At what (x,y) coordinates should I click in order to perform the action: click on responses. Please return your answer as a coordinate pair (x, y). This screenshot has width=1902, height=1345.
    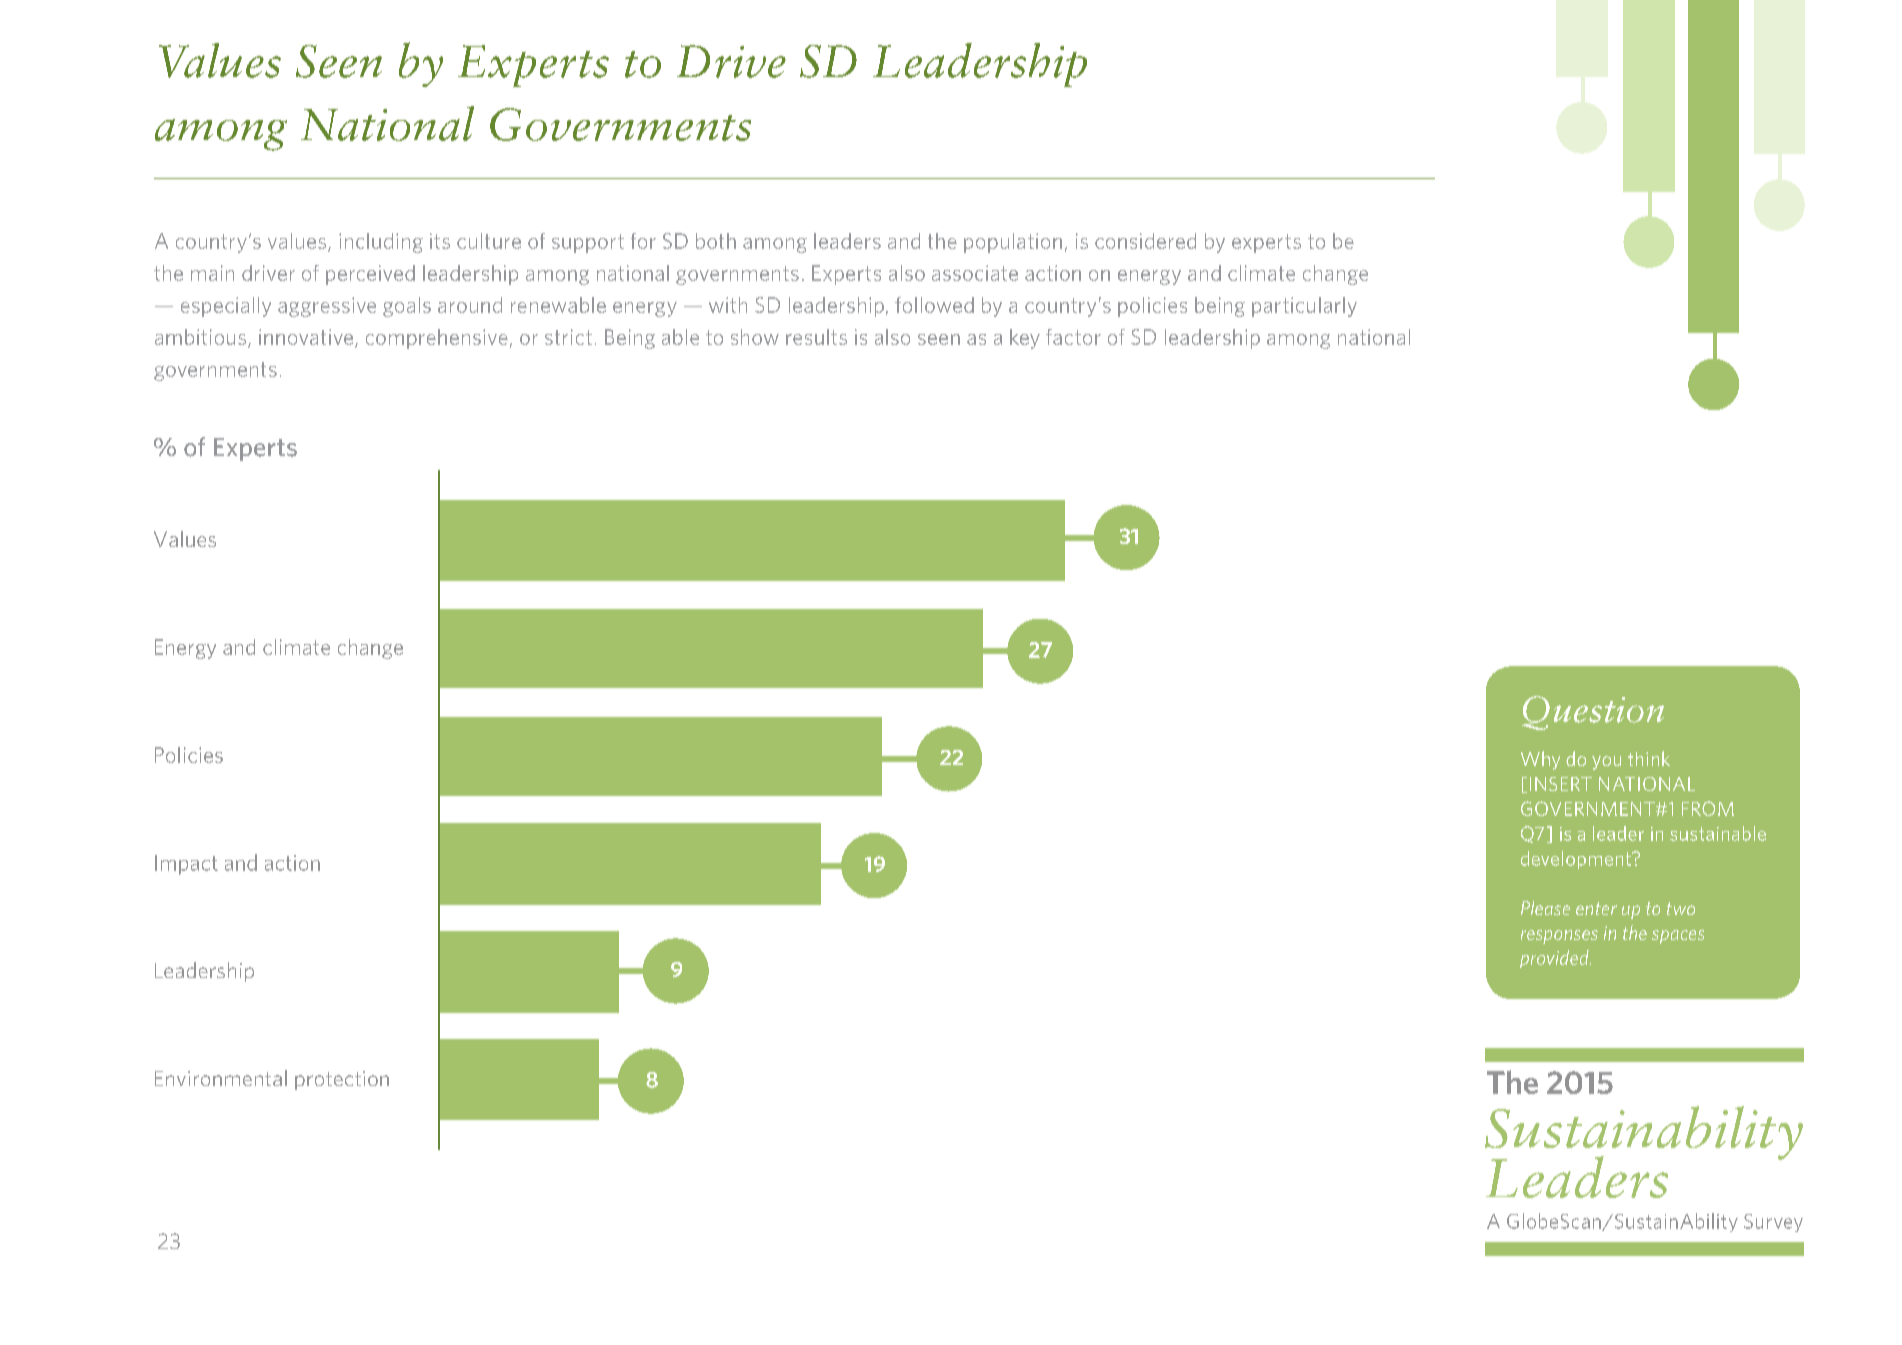
    Looking at the image, I should click on (1559, 937).
